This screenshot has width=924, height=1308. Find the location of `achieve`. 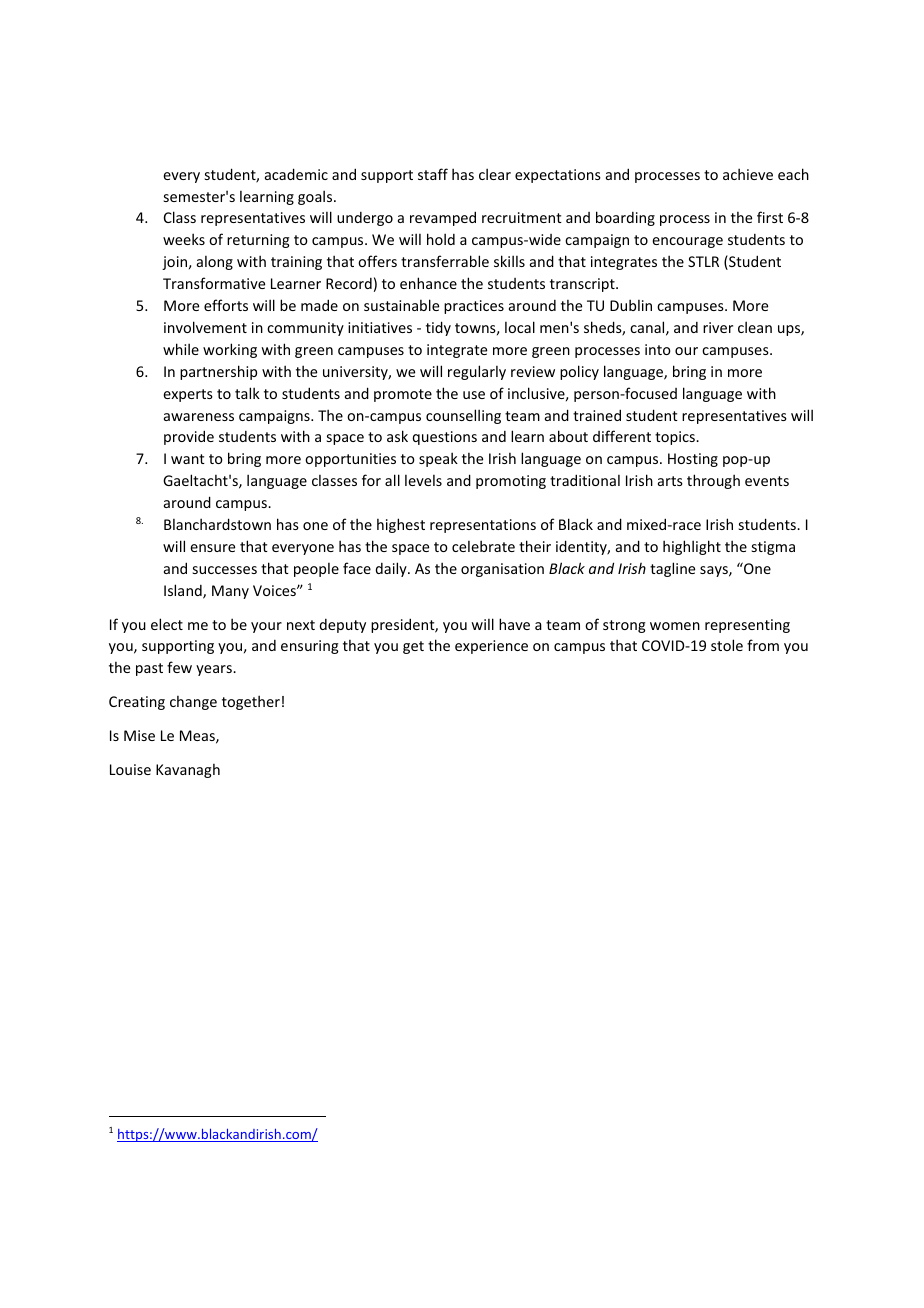

achieve is located at coordinates (748, 174).
